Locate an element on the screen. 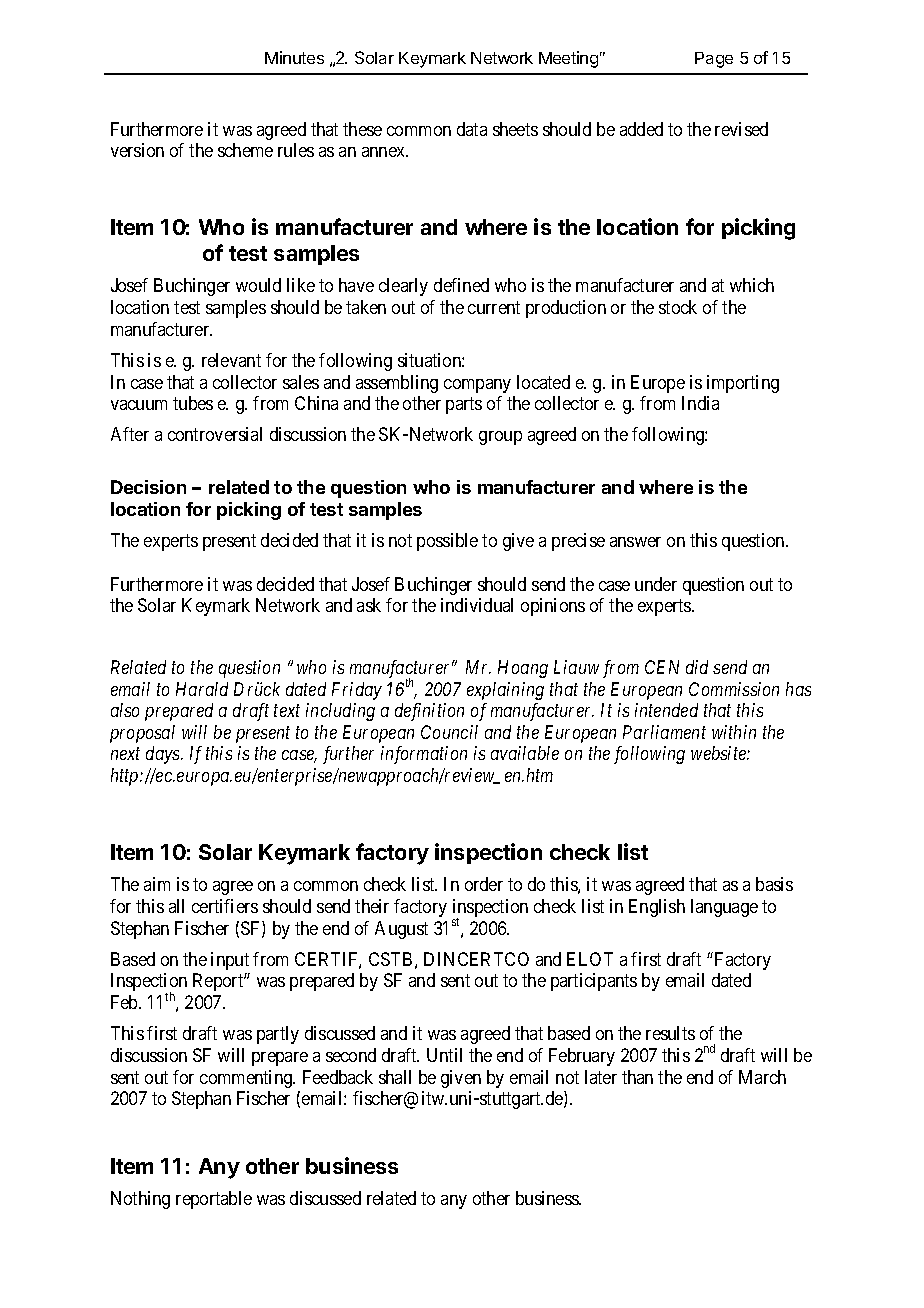  individual is located at coordinates (477, 605).
